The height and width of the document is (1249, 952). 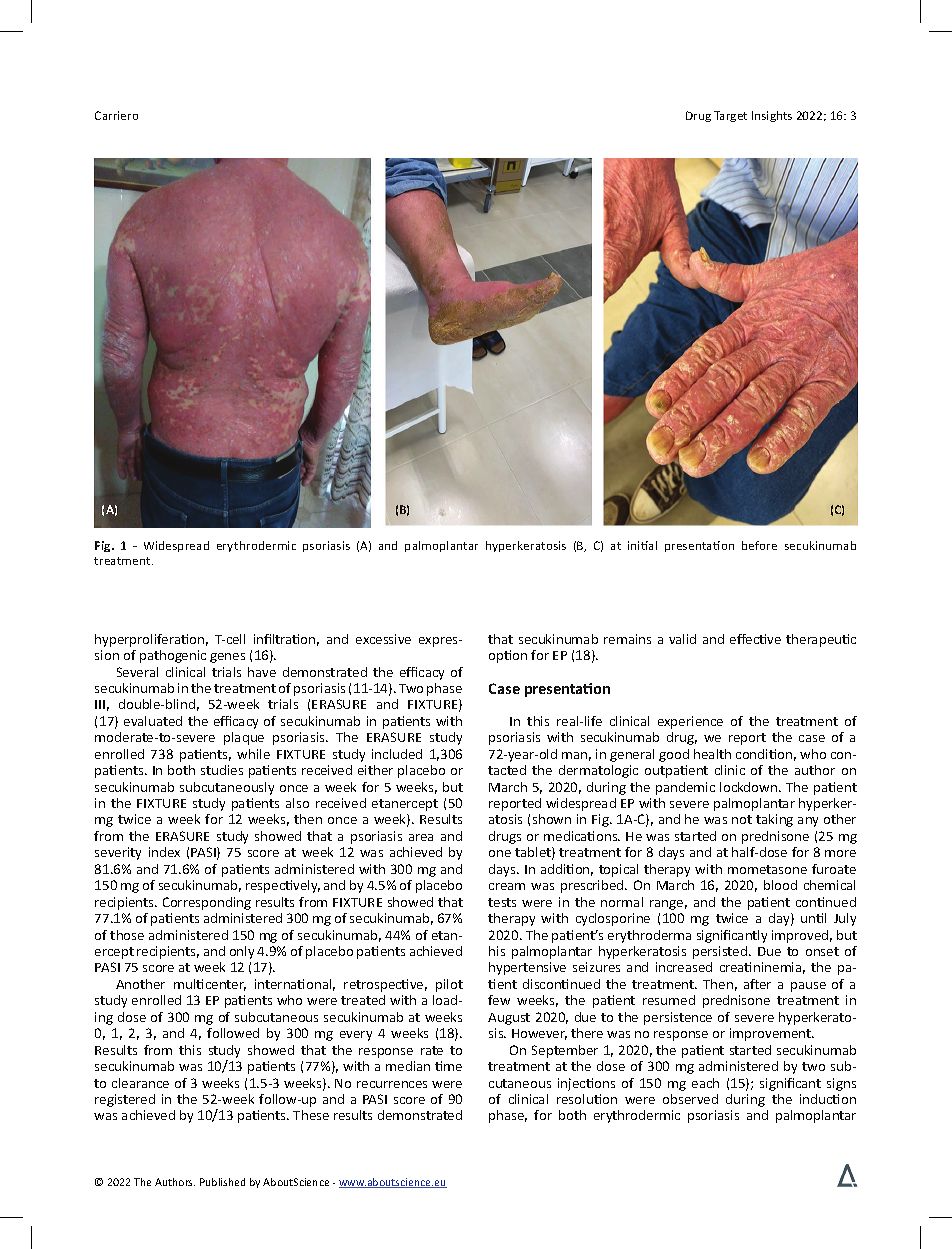 I want to click on pathogenic, so click(x=173, y=656).
